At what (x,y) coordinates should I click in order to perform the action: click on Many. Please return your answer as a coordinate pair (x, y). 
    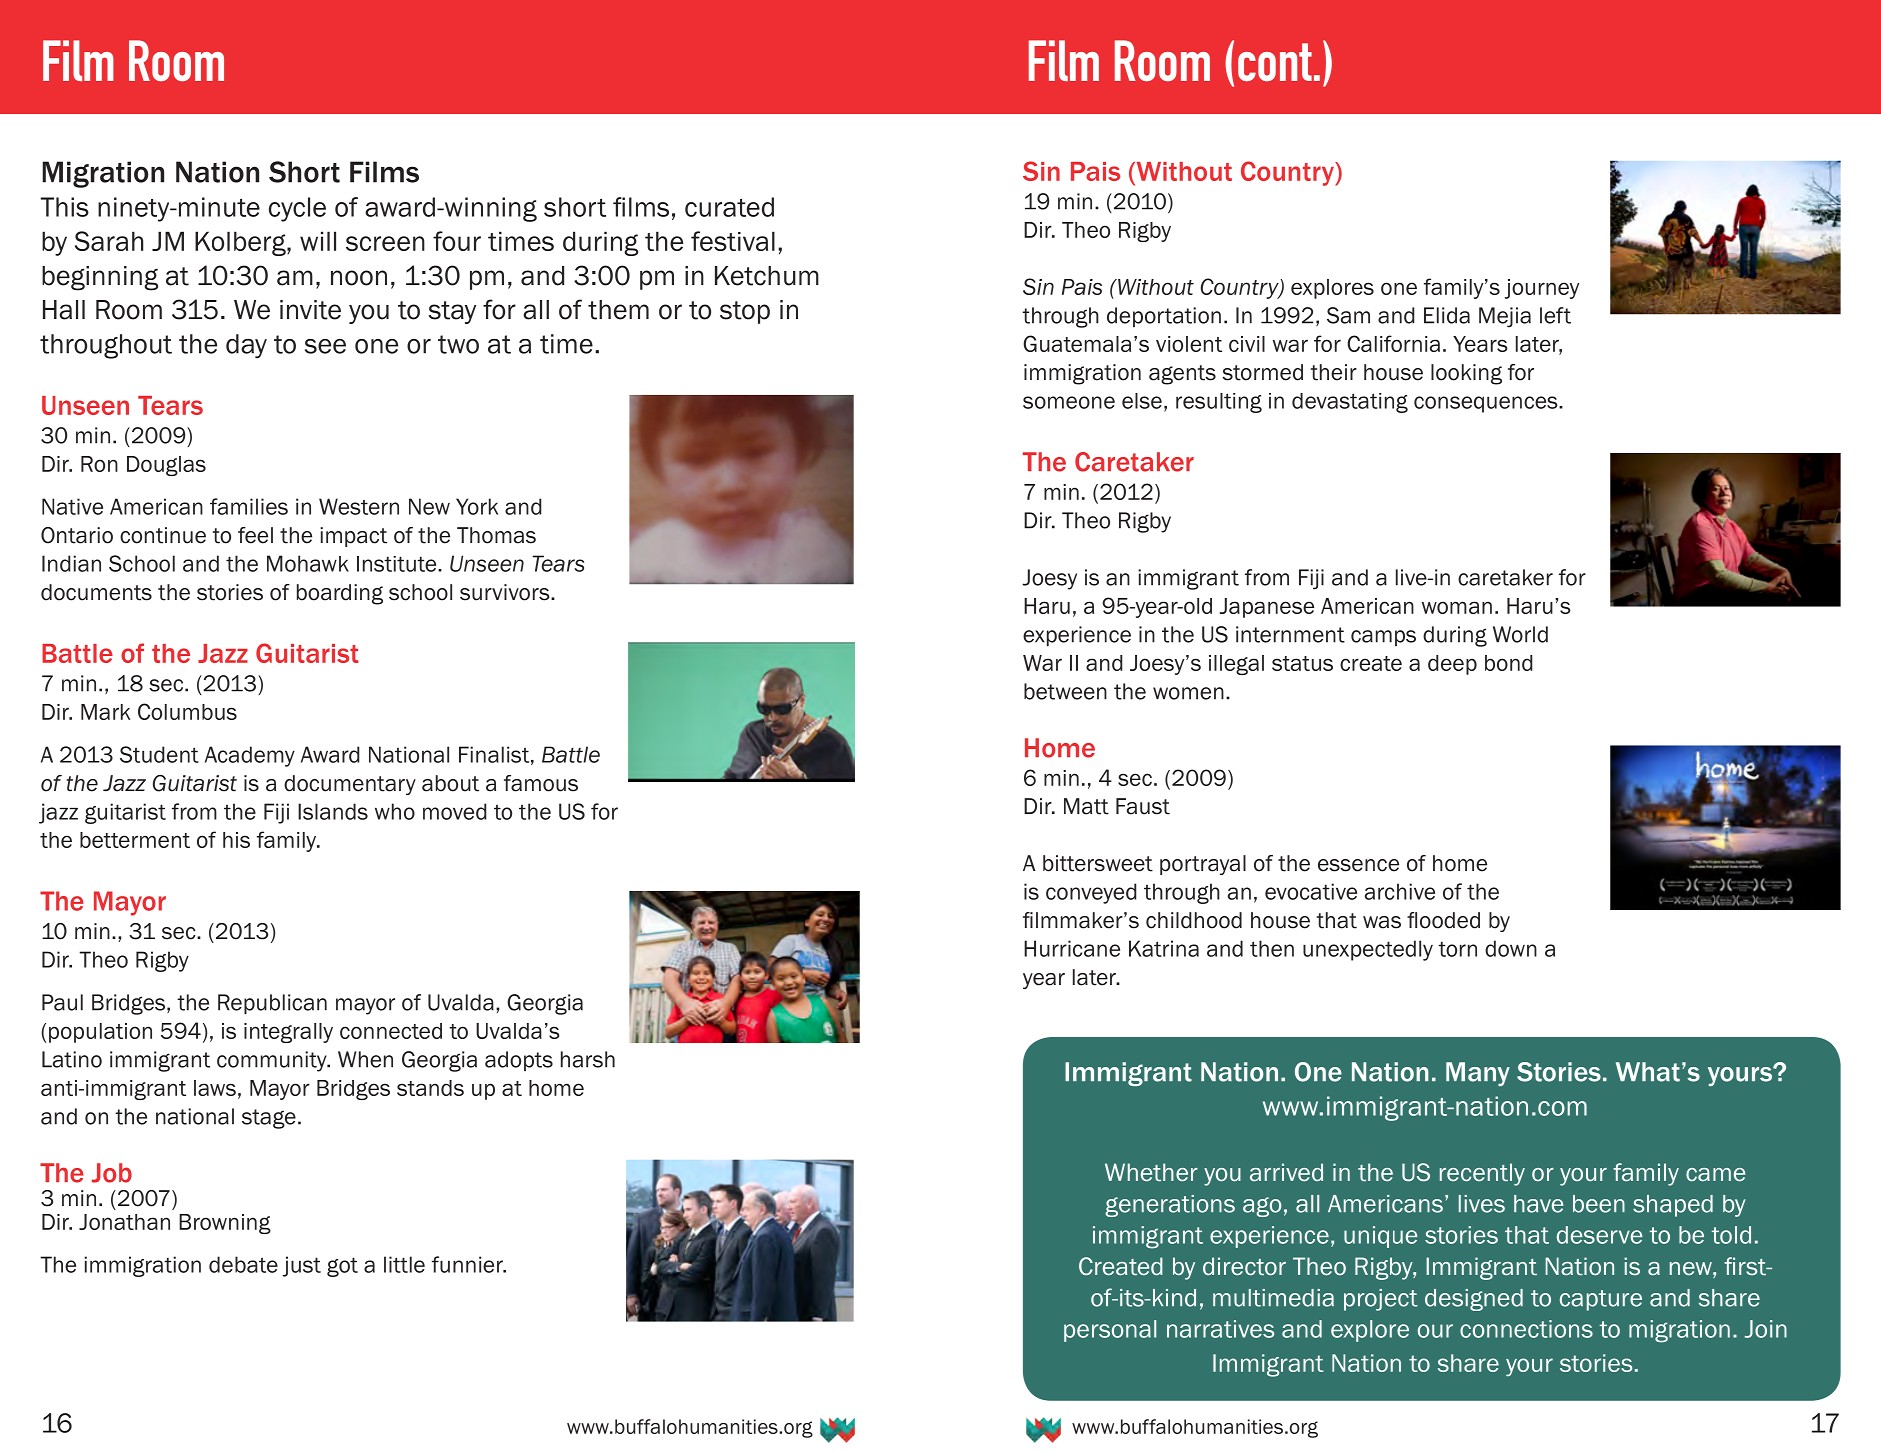
    Looking at the image, I should click on (1478, 1074).
